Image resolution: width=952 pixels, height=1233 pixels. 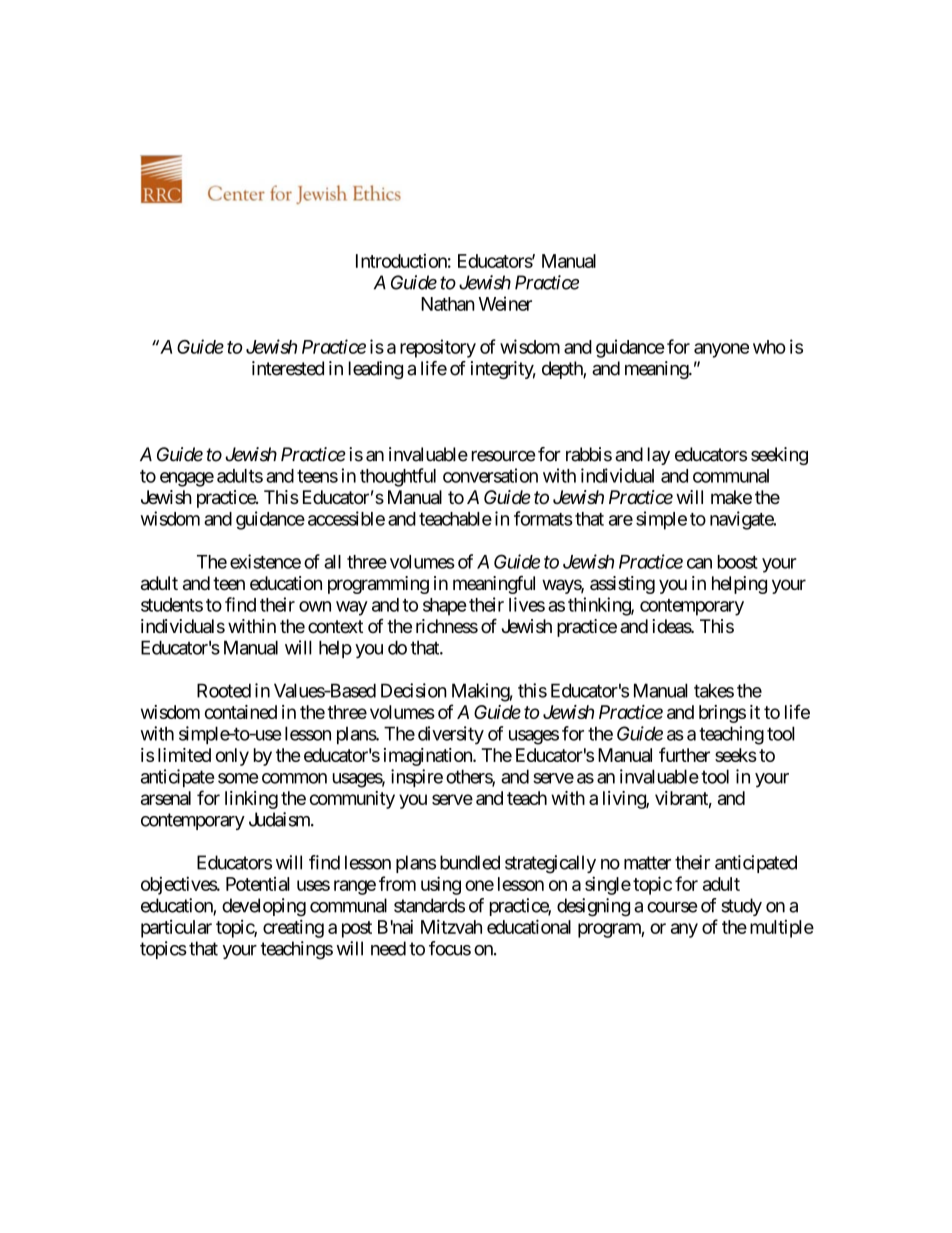 I want to click on own, so click(x=315, y=606).
